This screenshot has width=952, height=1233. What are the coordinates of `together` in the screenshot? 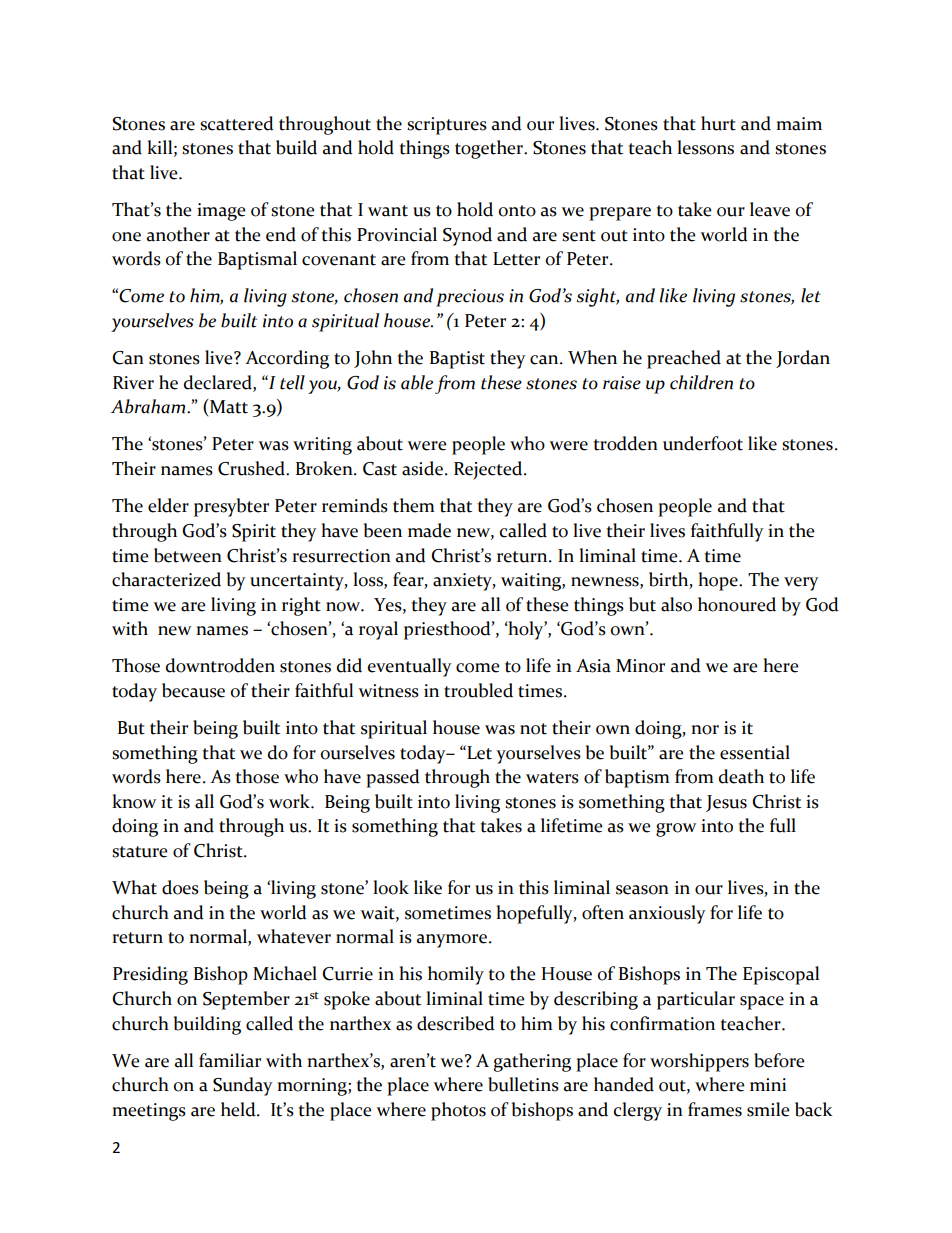 It's located at (490, 149).
